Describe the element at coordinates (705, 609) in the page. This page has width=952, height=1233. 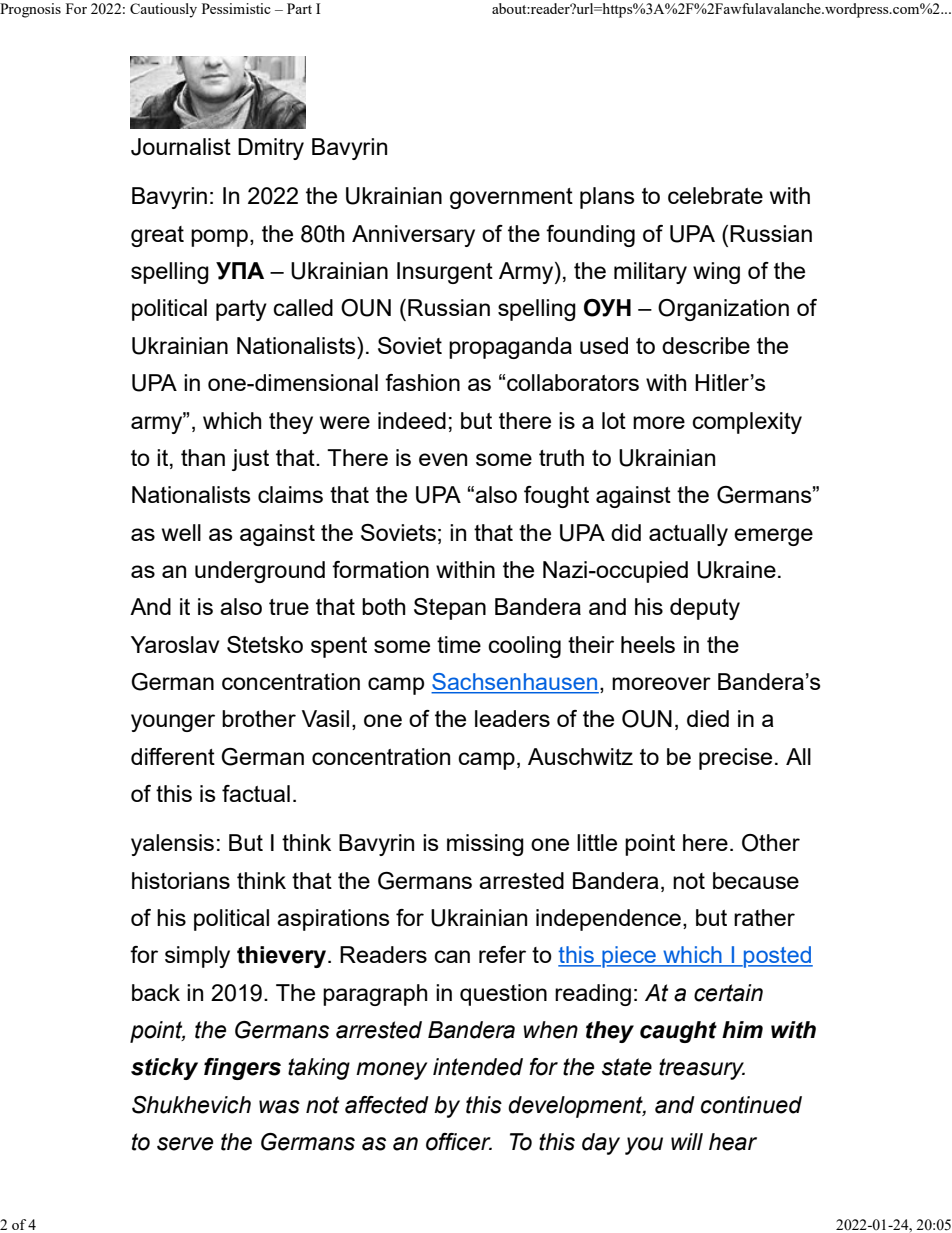
I see `deputy` at that location.
